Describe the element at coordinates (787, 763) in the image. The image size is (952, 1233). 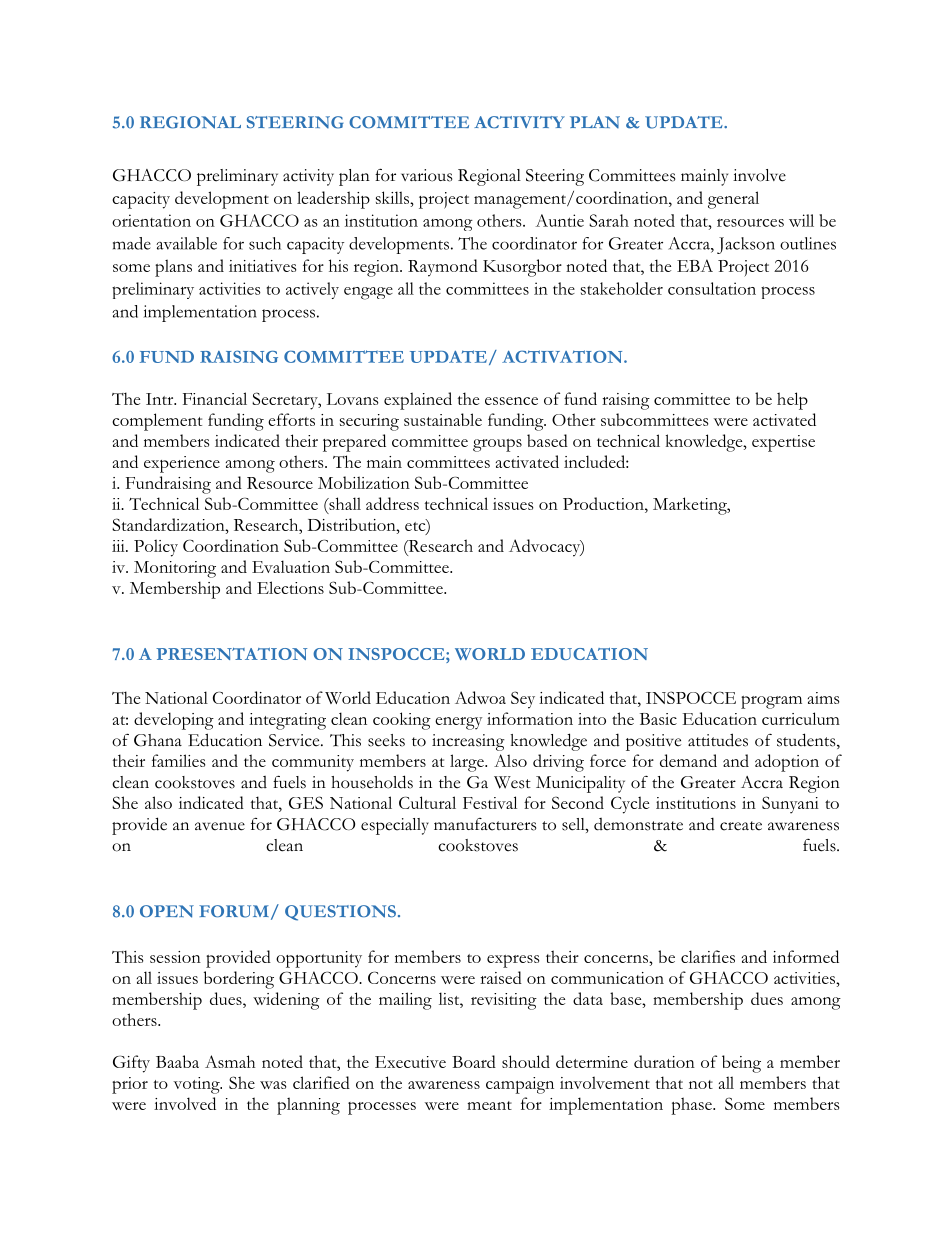
I see `adoption` at that location.
